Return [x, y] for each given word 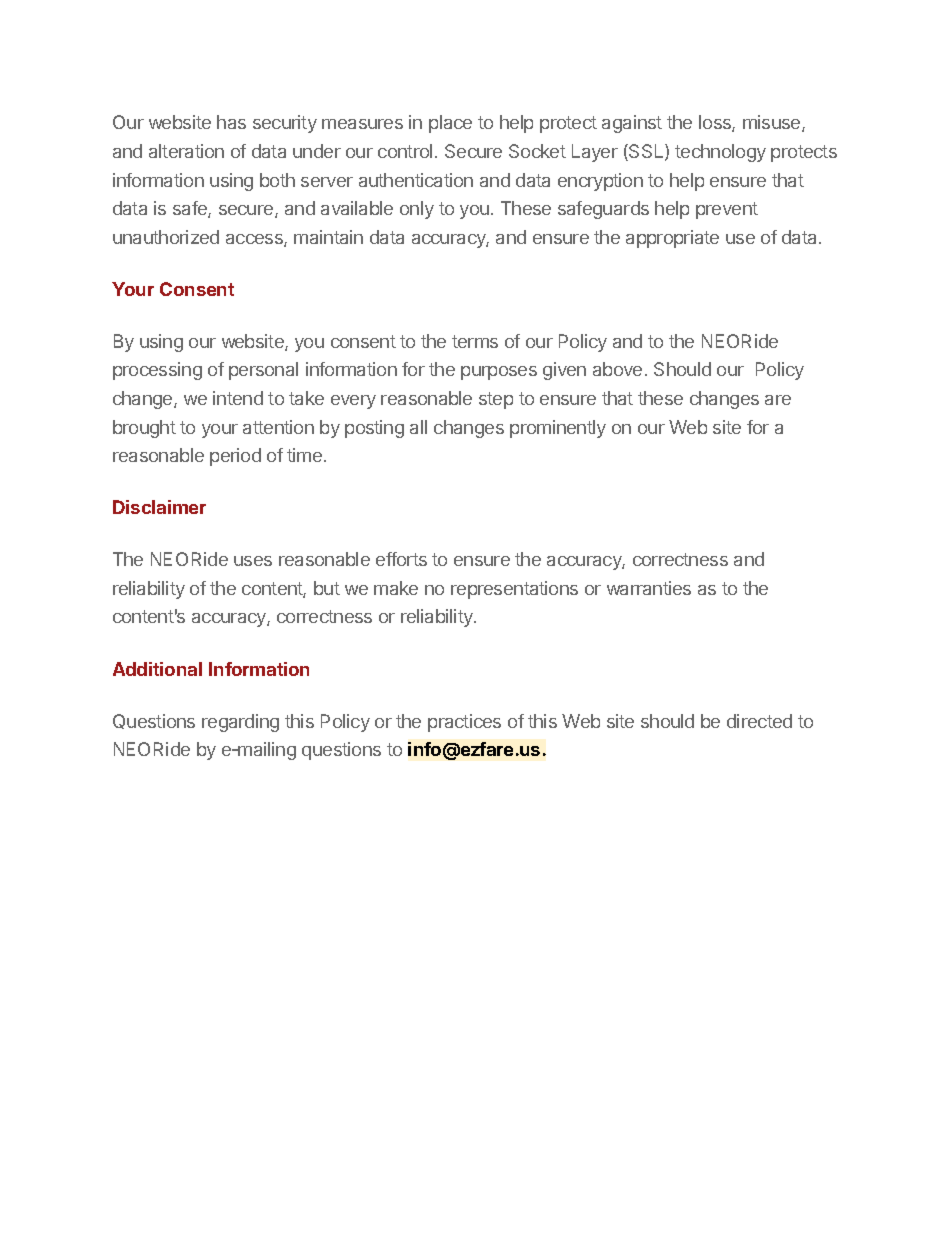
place [450, 124]
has [231, 122]
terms [475, 341]
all [418, 427]
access [255, 240]
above [617, 369]
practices [464, 723]
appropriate [672, 239]
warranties [649, 588]
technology [720, 153]
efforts [401, 559]
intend [238, 398]
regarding [240, 723]
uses [253, 561]
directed [759, 721]
